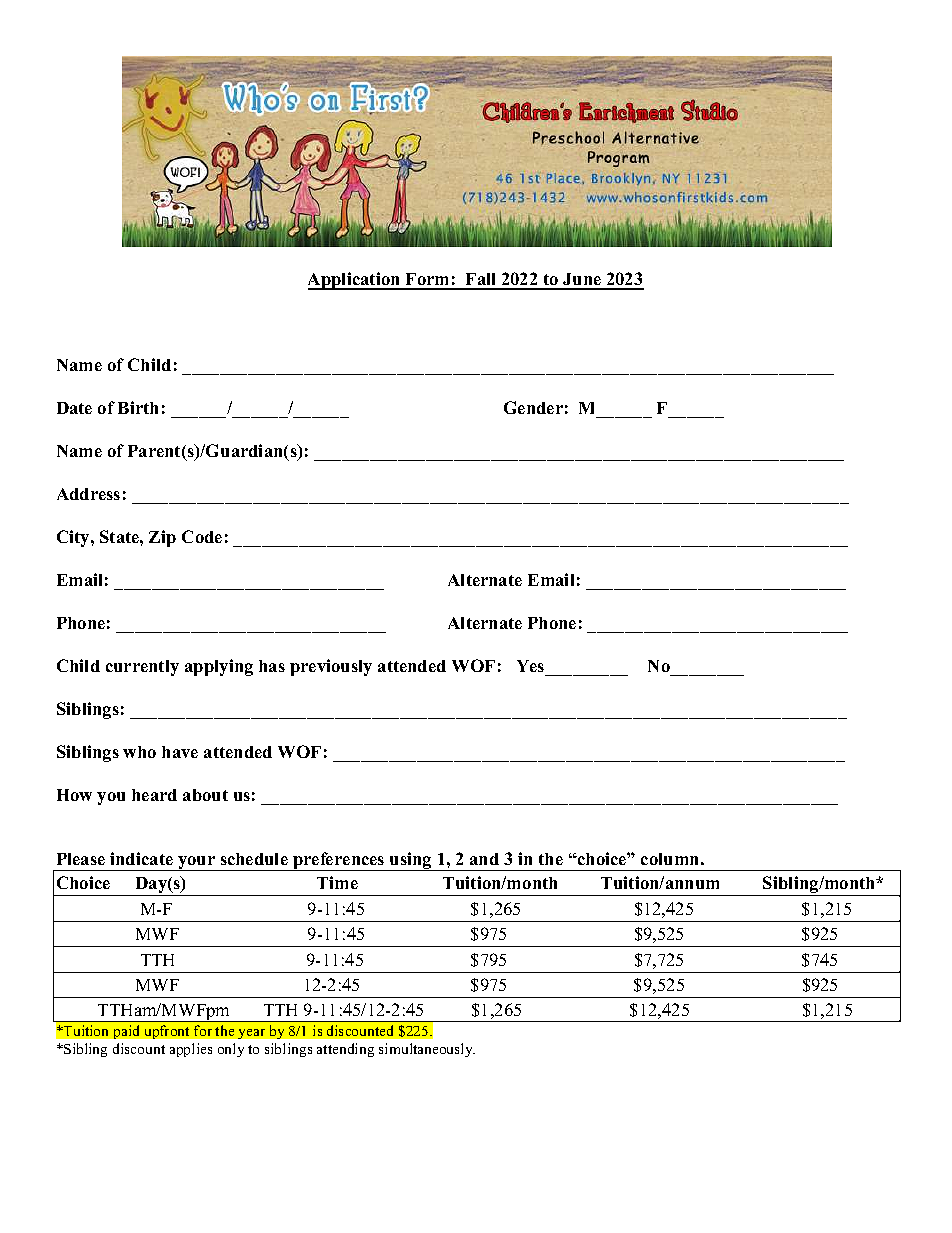 The height and width of the screenshot is (1233, 952). Describe the element at coordinates (355, 281) in the screenshot. I see `Application` at that location.
